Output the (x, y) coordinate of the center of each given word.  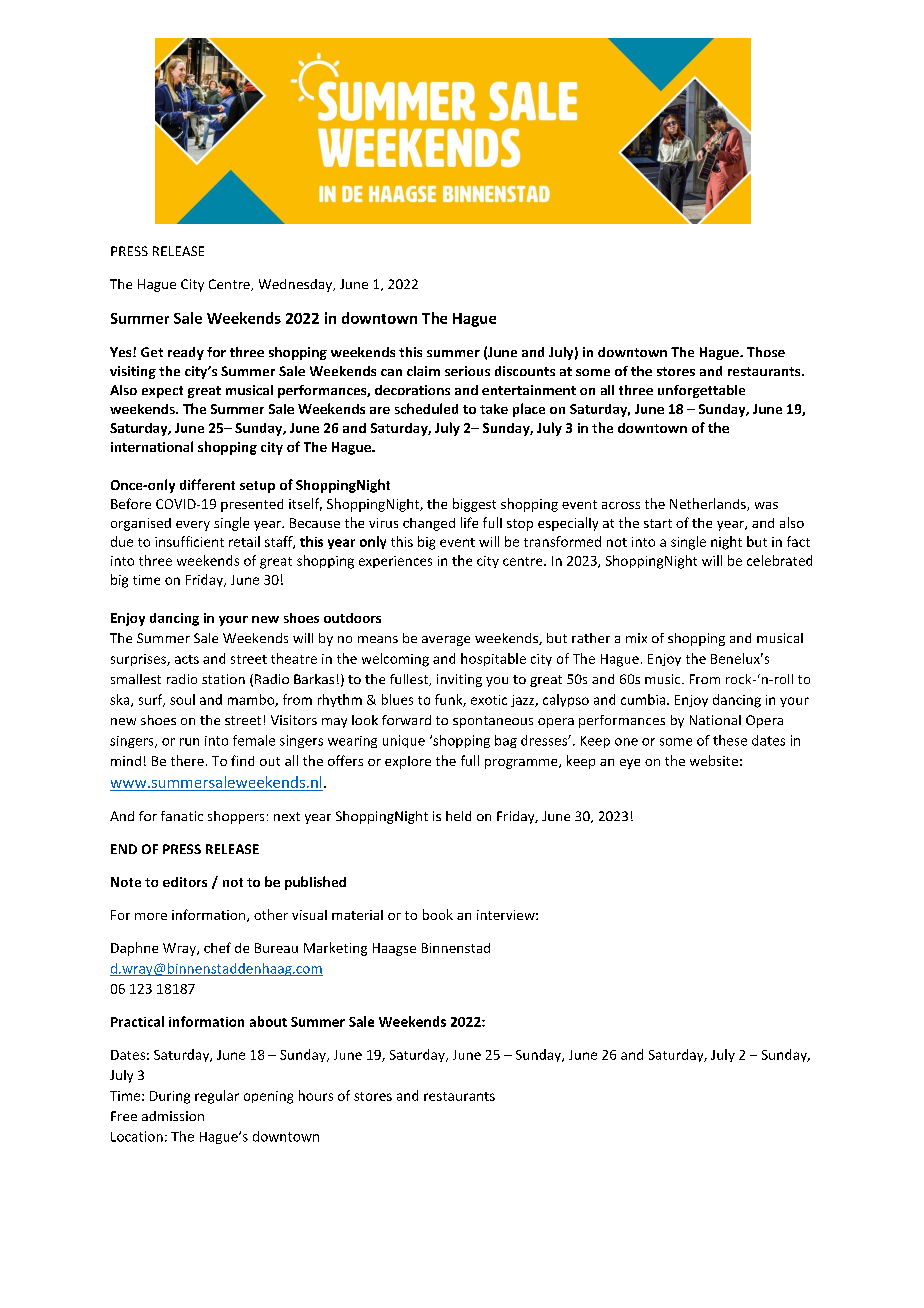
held (458, 816)
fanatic (182, 816)
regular (217, 1097)
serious (467, 371)
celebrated (779, 560)
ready (186, 353)
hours (316, 1095)
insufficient (189, 541)
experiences (395, 562)
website (714, 760)
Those (766, 352)
